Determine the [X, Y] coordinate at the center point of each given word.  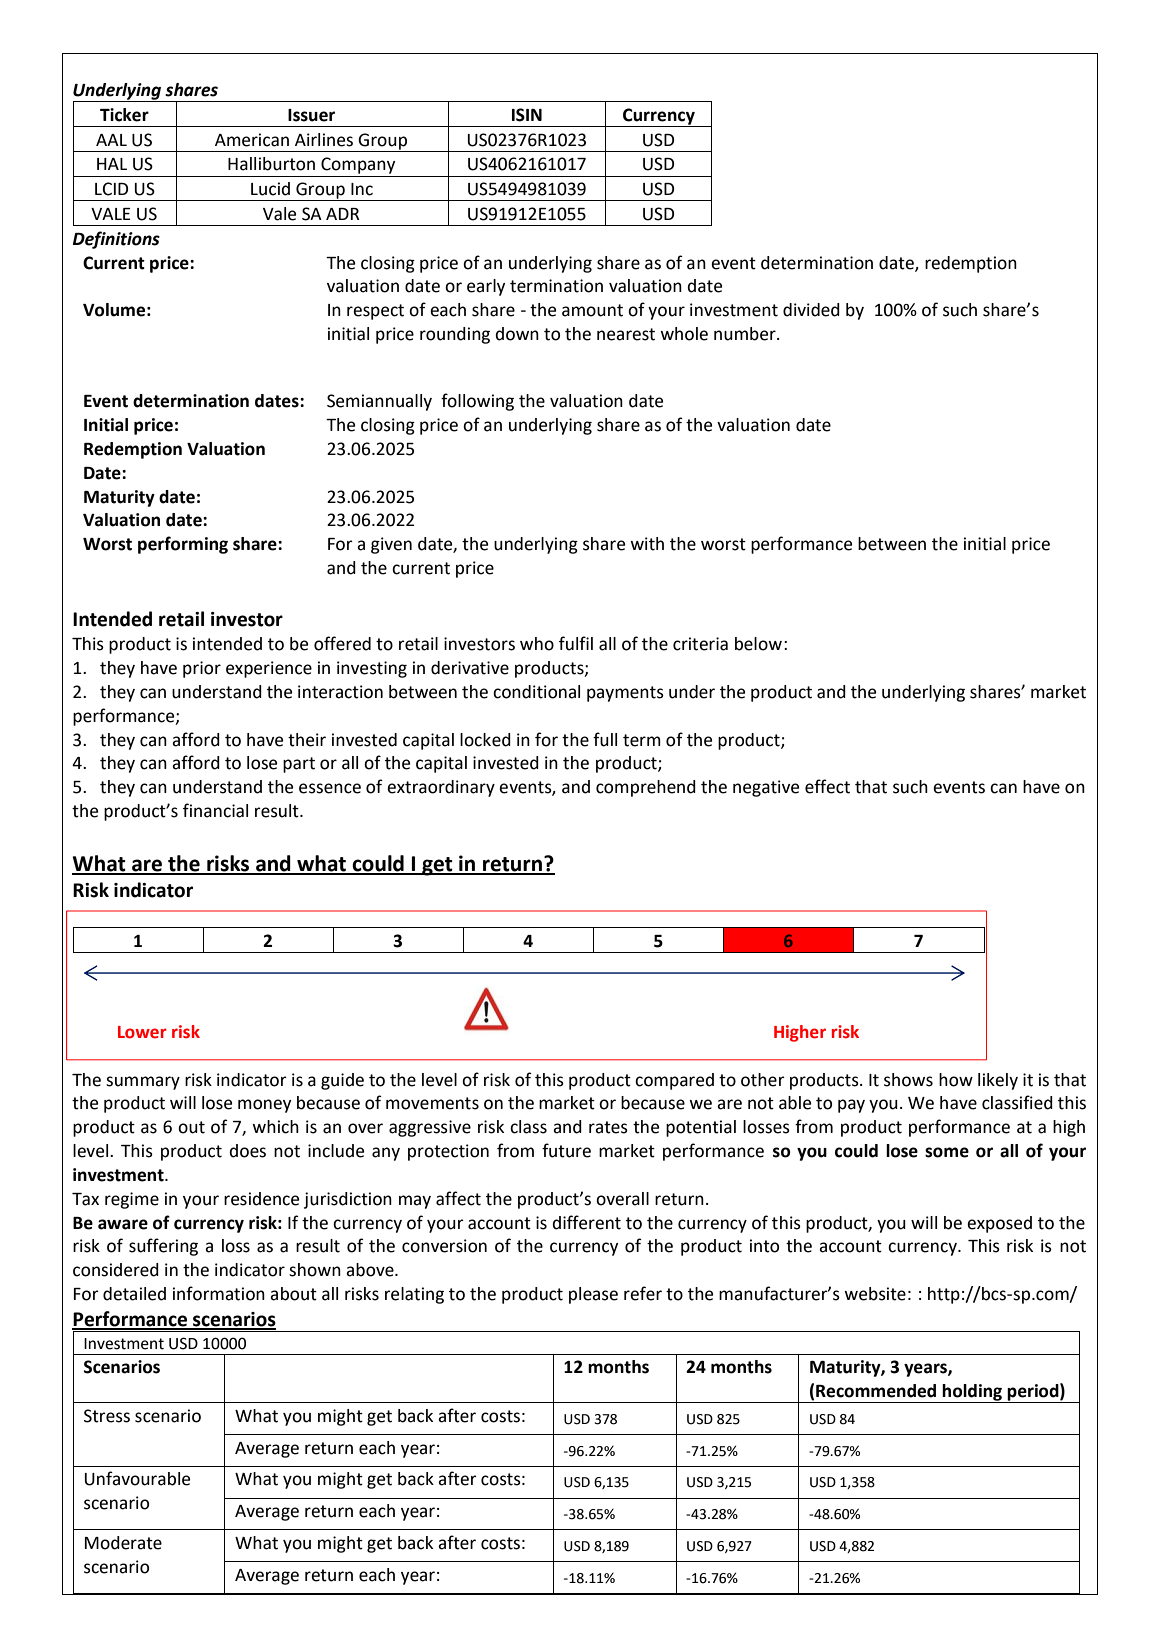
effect [827, 786]
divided [811, 310]
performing [183, 545]
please [593, 1295]
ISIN [527, 115]
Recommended [876, 1391]
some [947, 1152]
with [647, 544]
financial [215, 810]
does [247, 1151]
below [758, 644]
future [566, 1150]
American [252, 140]
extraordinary [441, 788]
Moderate [123, 1543]
